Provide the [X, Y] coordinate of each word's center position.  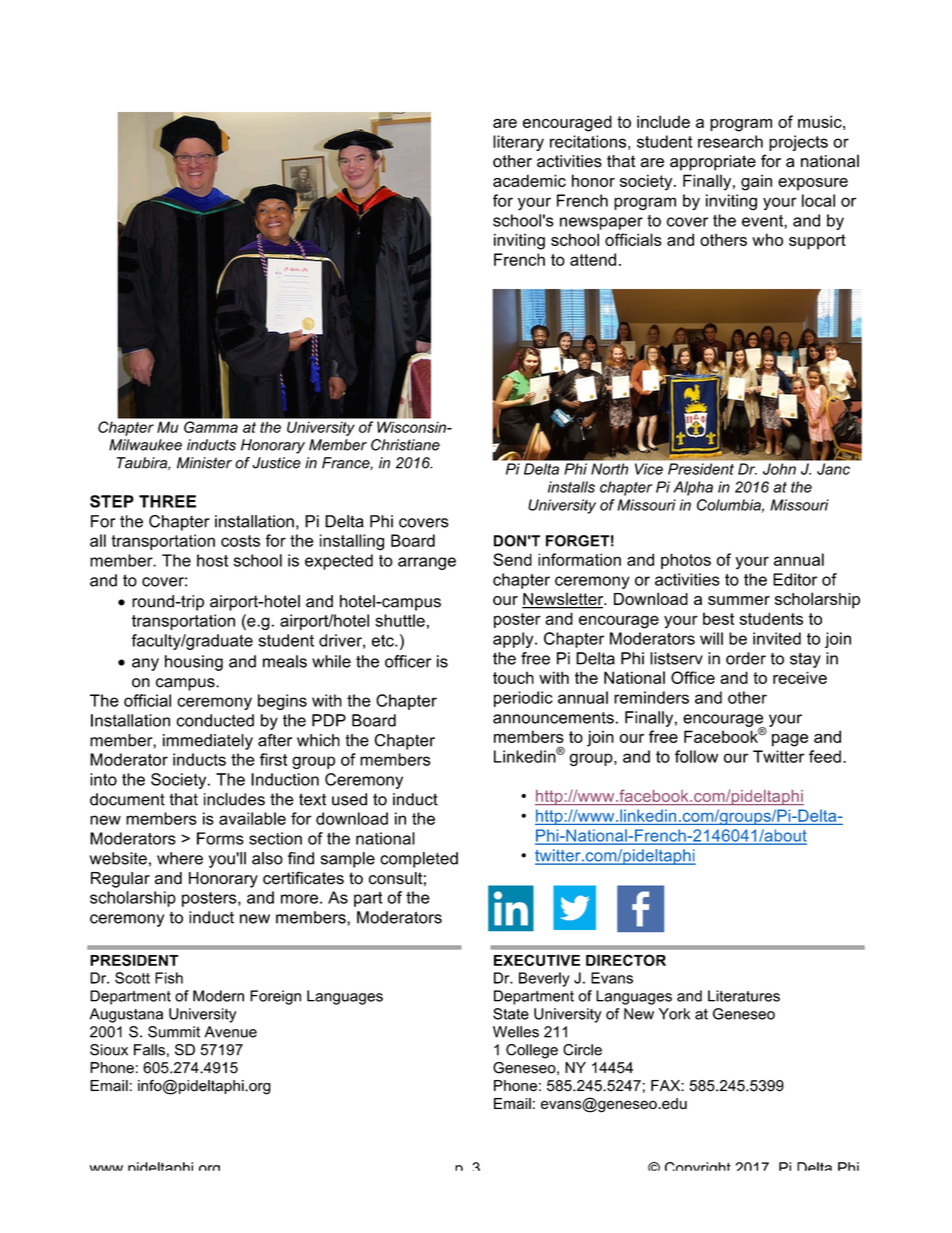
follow [696, 756]
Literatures [744, 996]
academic [529, 180]
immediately [208, 742]
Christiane [405, 445]
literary [518, 143]
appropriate [713, 163]
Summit [174, 1032]
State [511, 1014]
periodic [523, 699]
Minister [204, 463]
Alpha [693, 488]
